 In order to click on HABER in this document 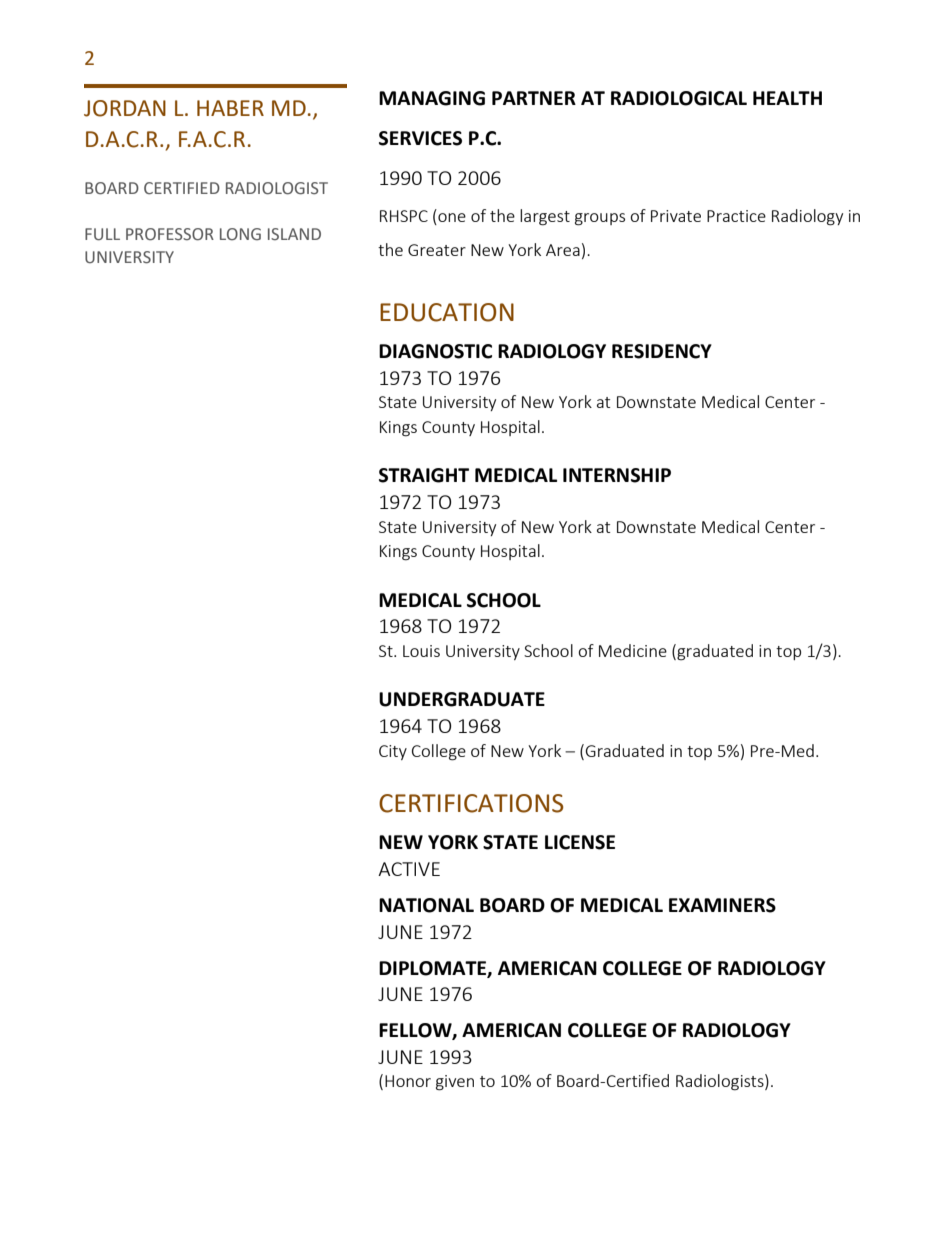, I will do `click(230, 108)`.
